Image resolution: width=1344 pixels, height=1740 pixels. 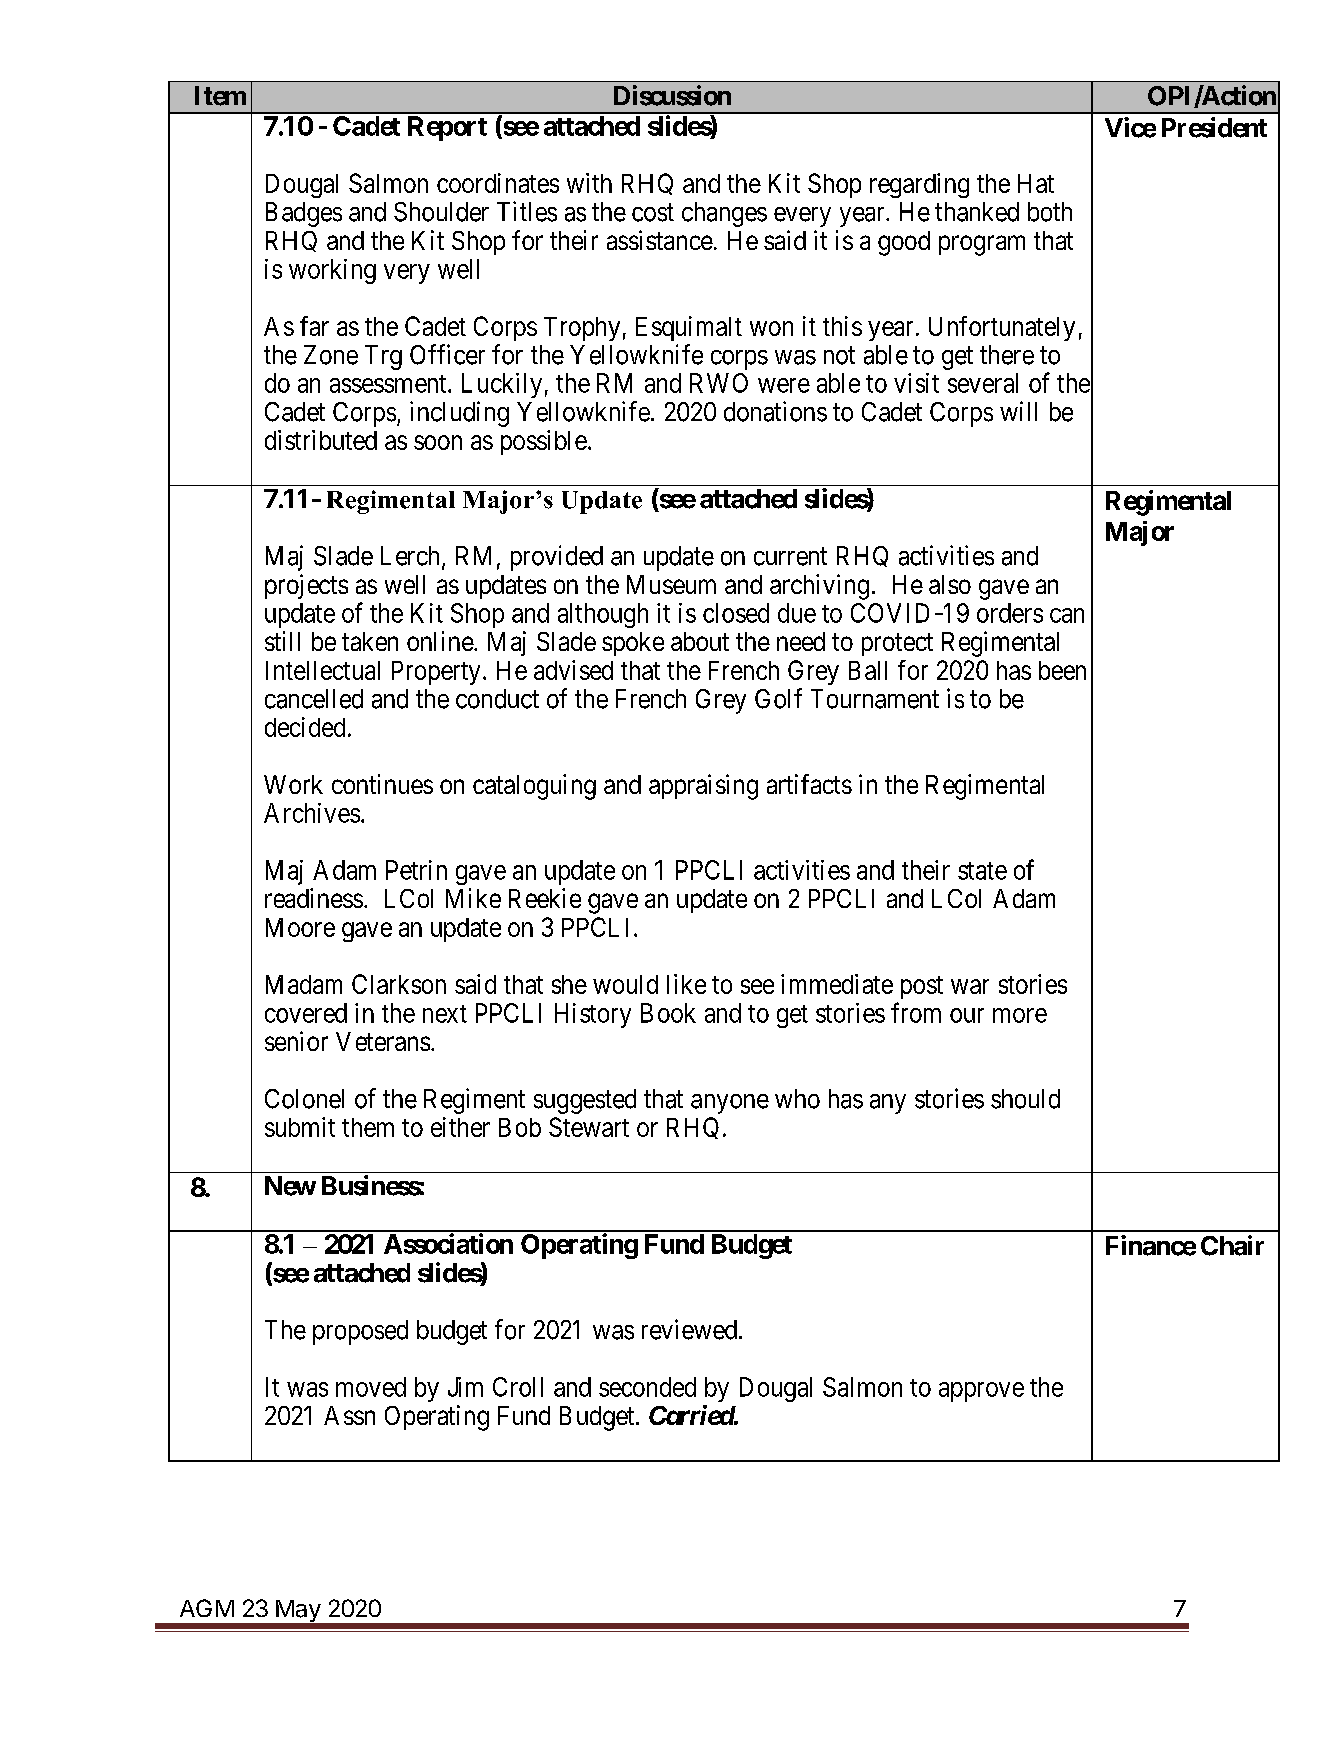 What do you see at coordinates (730, 1104) in the screenshot?
I see `anyone` at bounding box center [730, 1104].
